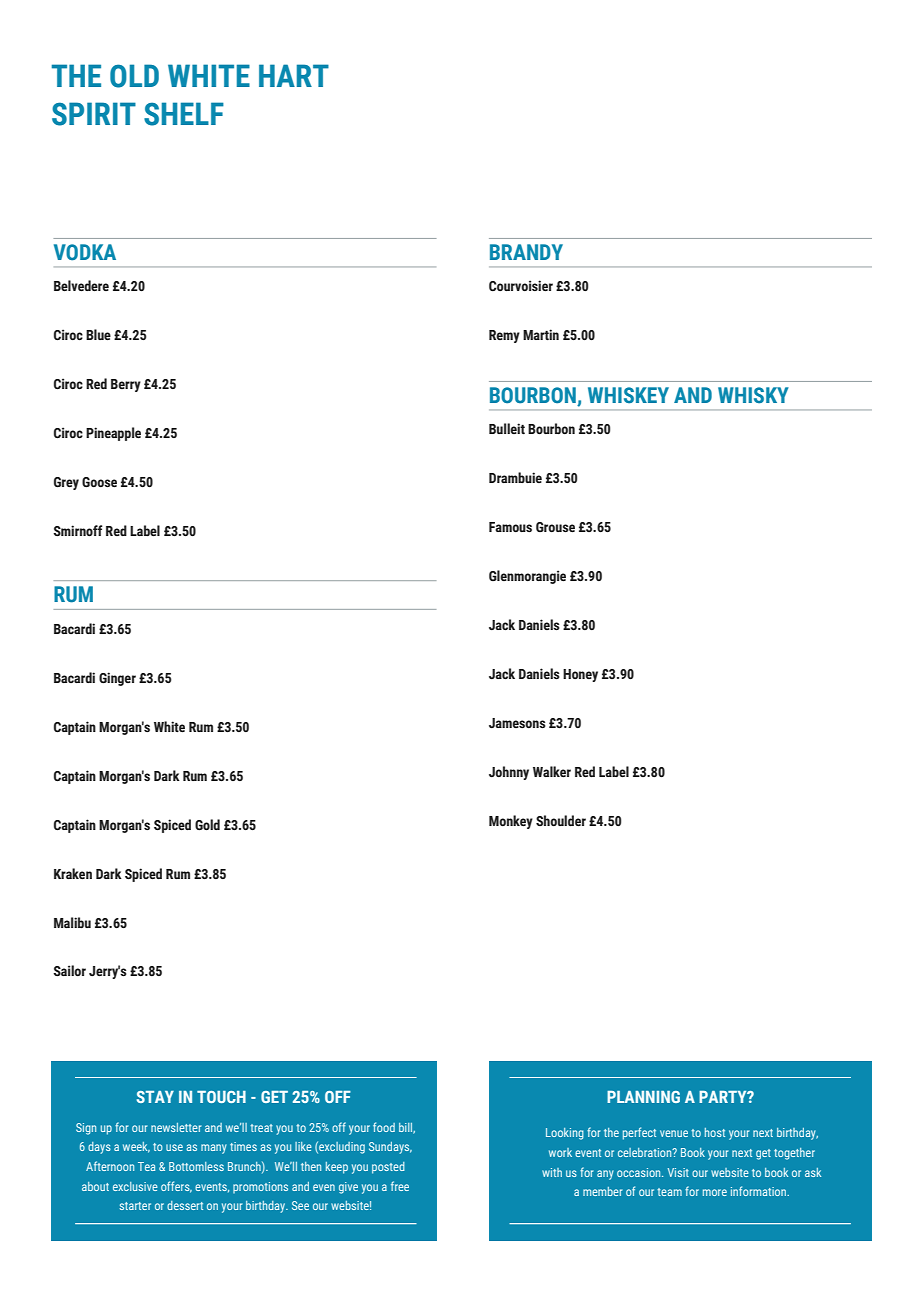 Image resolution: width=924 pixels, height=1308 pixels. Describe the element at coordinates (552, 772) in the screenshot. I see `Walker` at that location.
